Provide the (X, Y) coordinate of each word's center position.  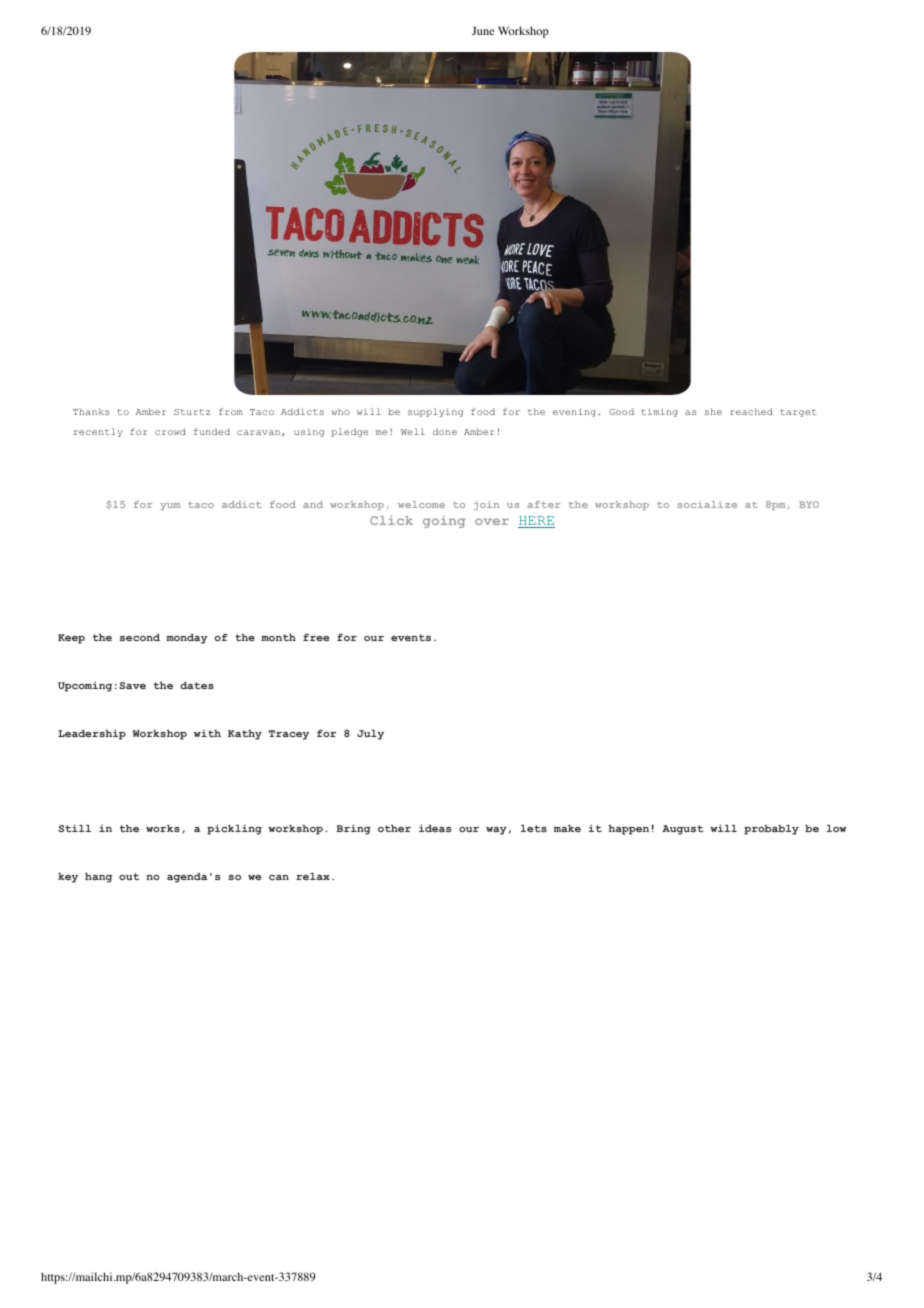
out (129, 876)
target (798, 413)
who (341, 411)
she (713, 411)
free (316, 637)
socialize (707, 504)
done (445, 431)
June (483, 30)
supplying (435, 412)
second (140, 637)
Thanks (91, 411)
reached (751, 411)
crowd (170, 431)
